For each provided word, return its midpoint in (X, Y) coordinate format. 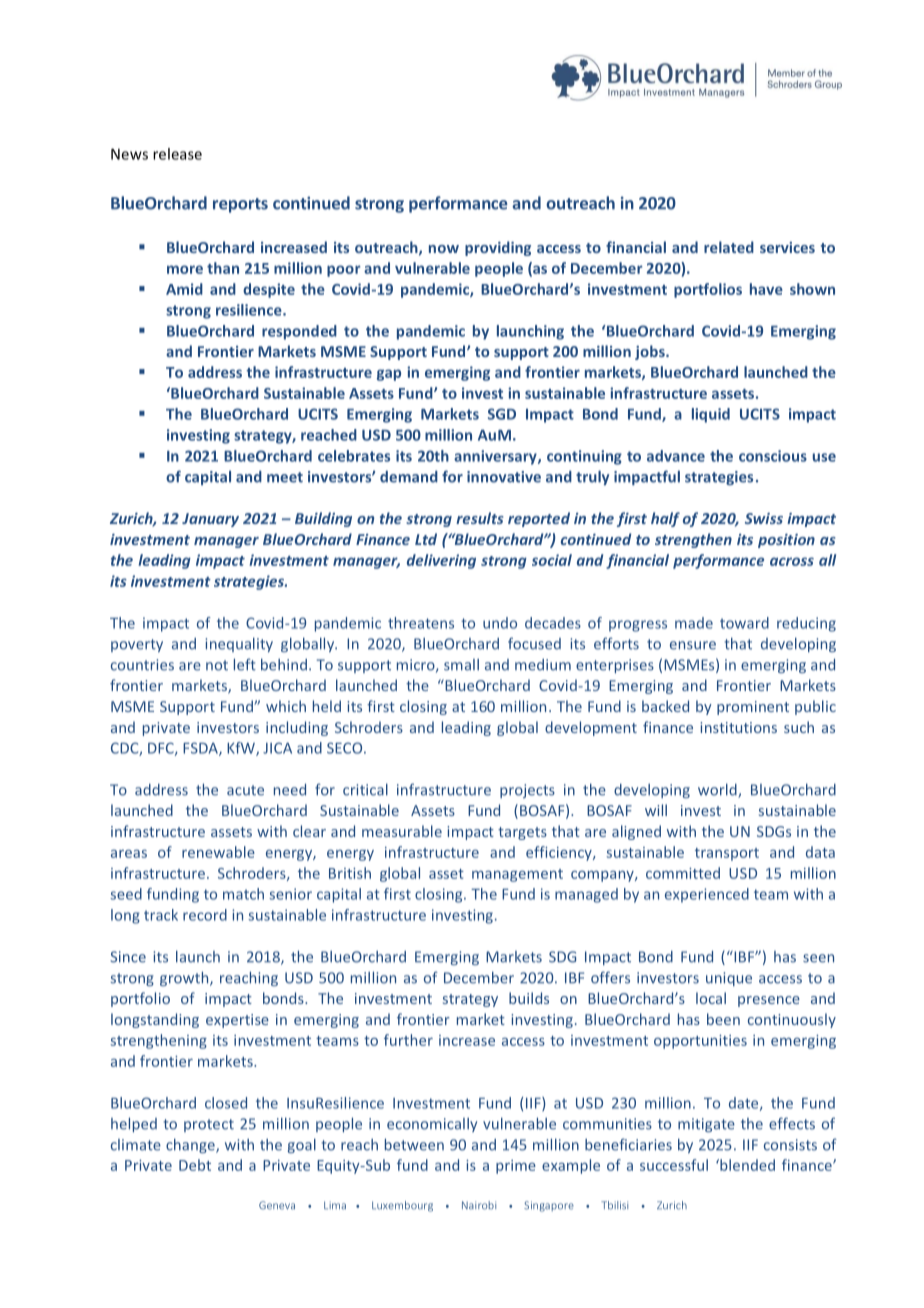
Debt (195, 1165)
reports (240, 205)
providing (498, 248)
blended (746, 1165)
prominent (753, 708)
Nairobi (479, 1205)
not (217, 665)
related (729, 247)
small (461, 665)
